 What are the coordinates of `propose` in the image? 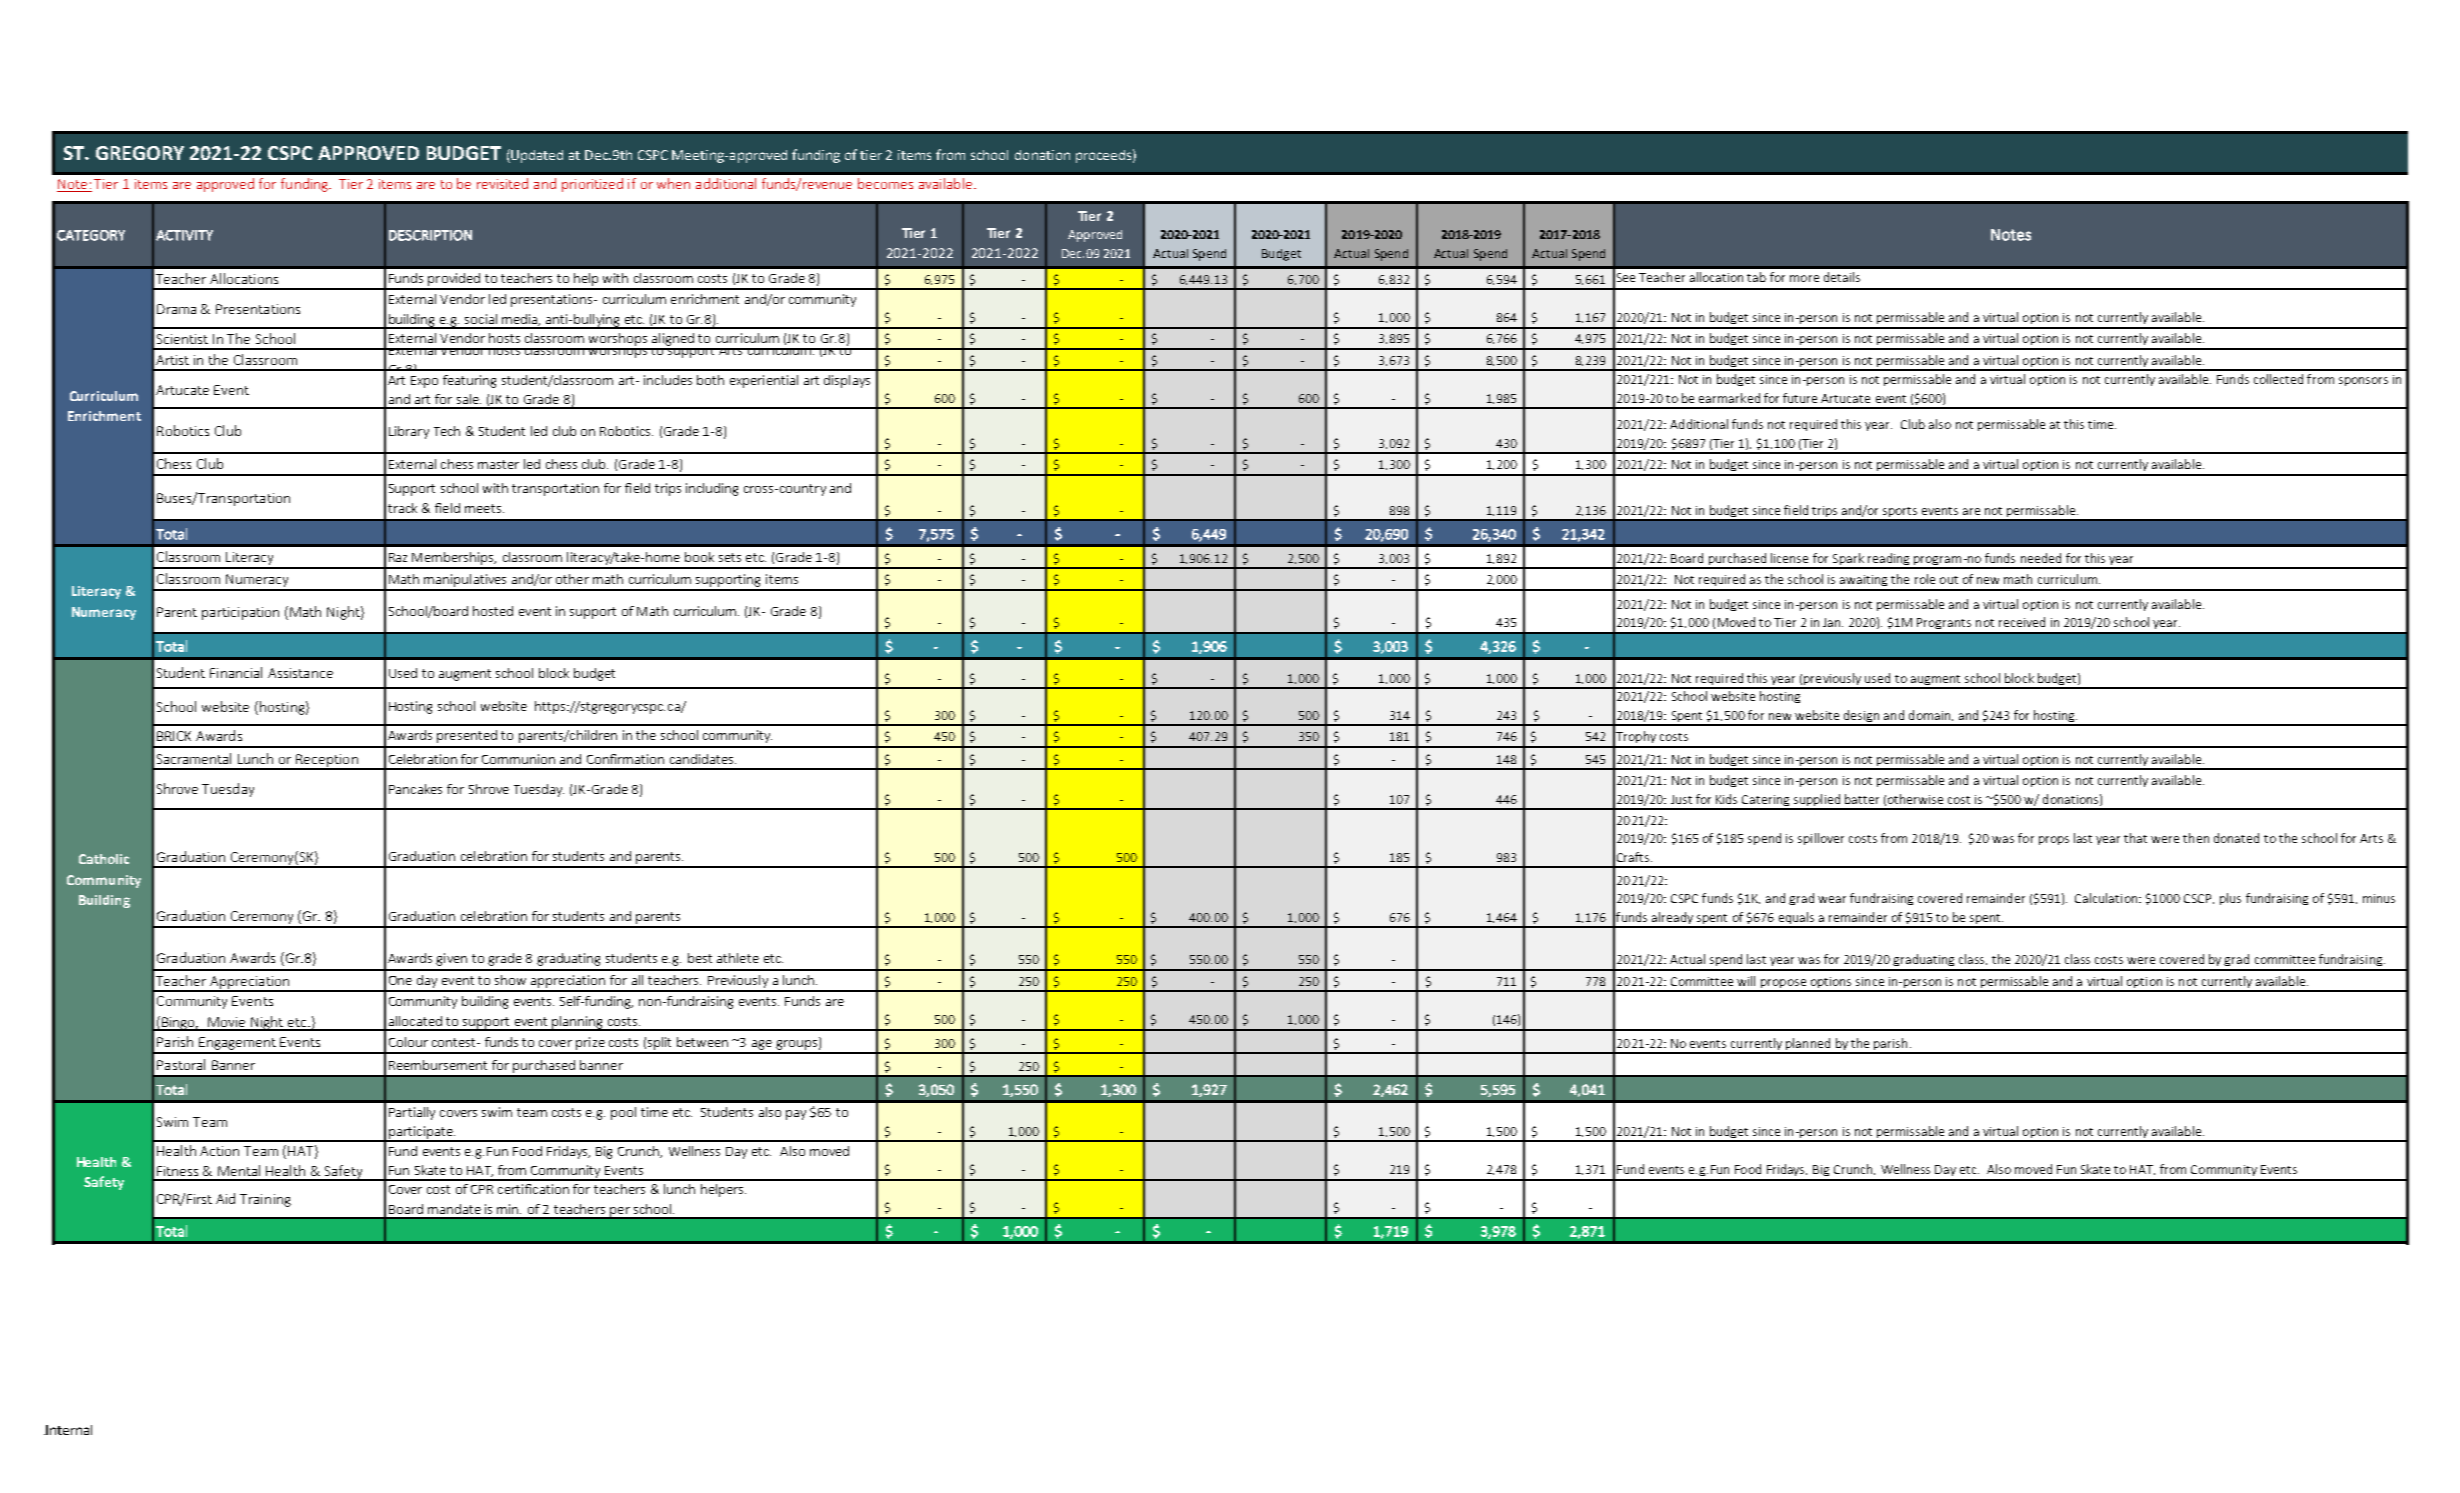 It's located at (1783, 985).
